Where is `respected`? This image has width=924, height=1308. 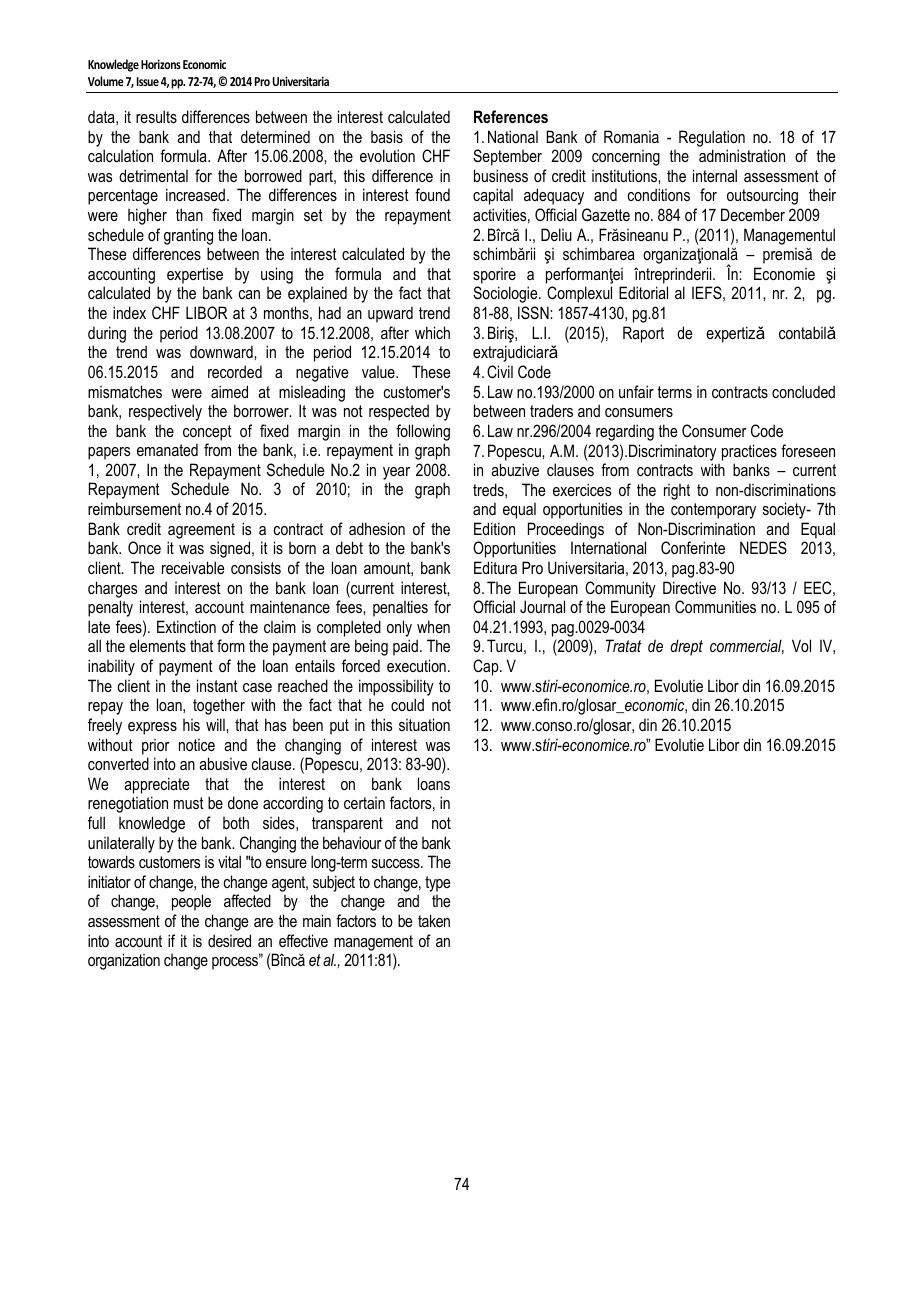
respected is located at coordinates (399, 412).
